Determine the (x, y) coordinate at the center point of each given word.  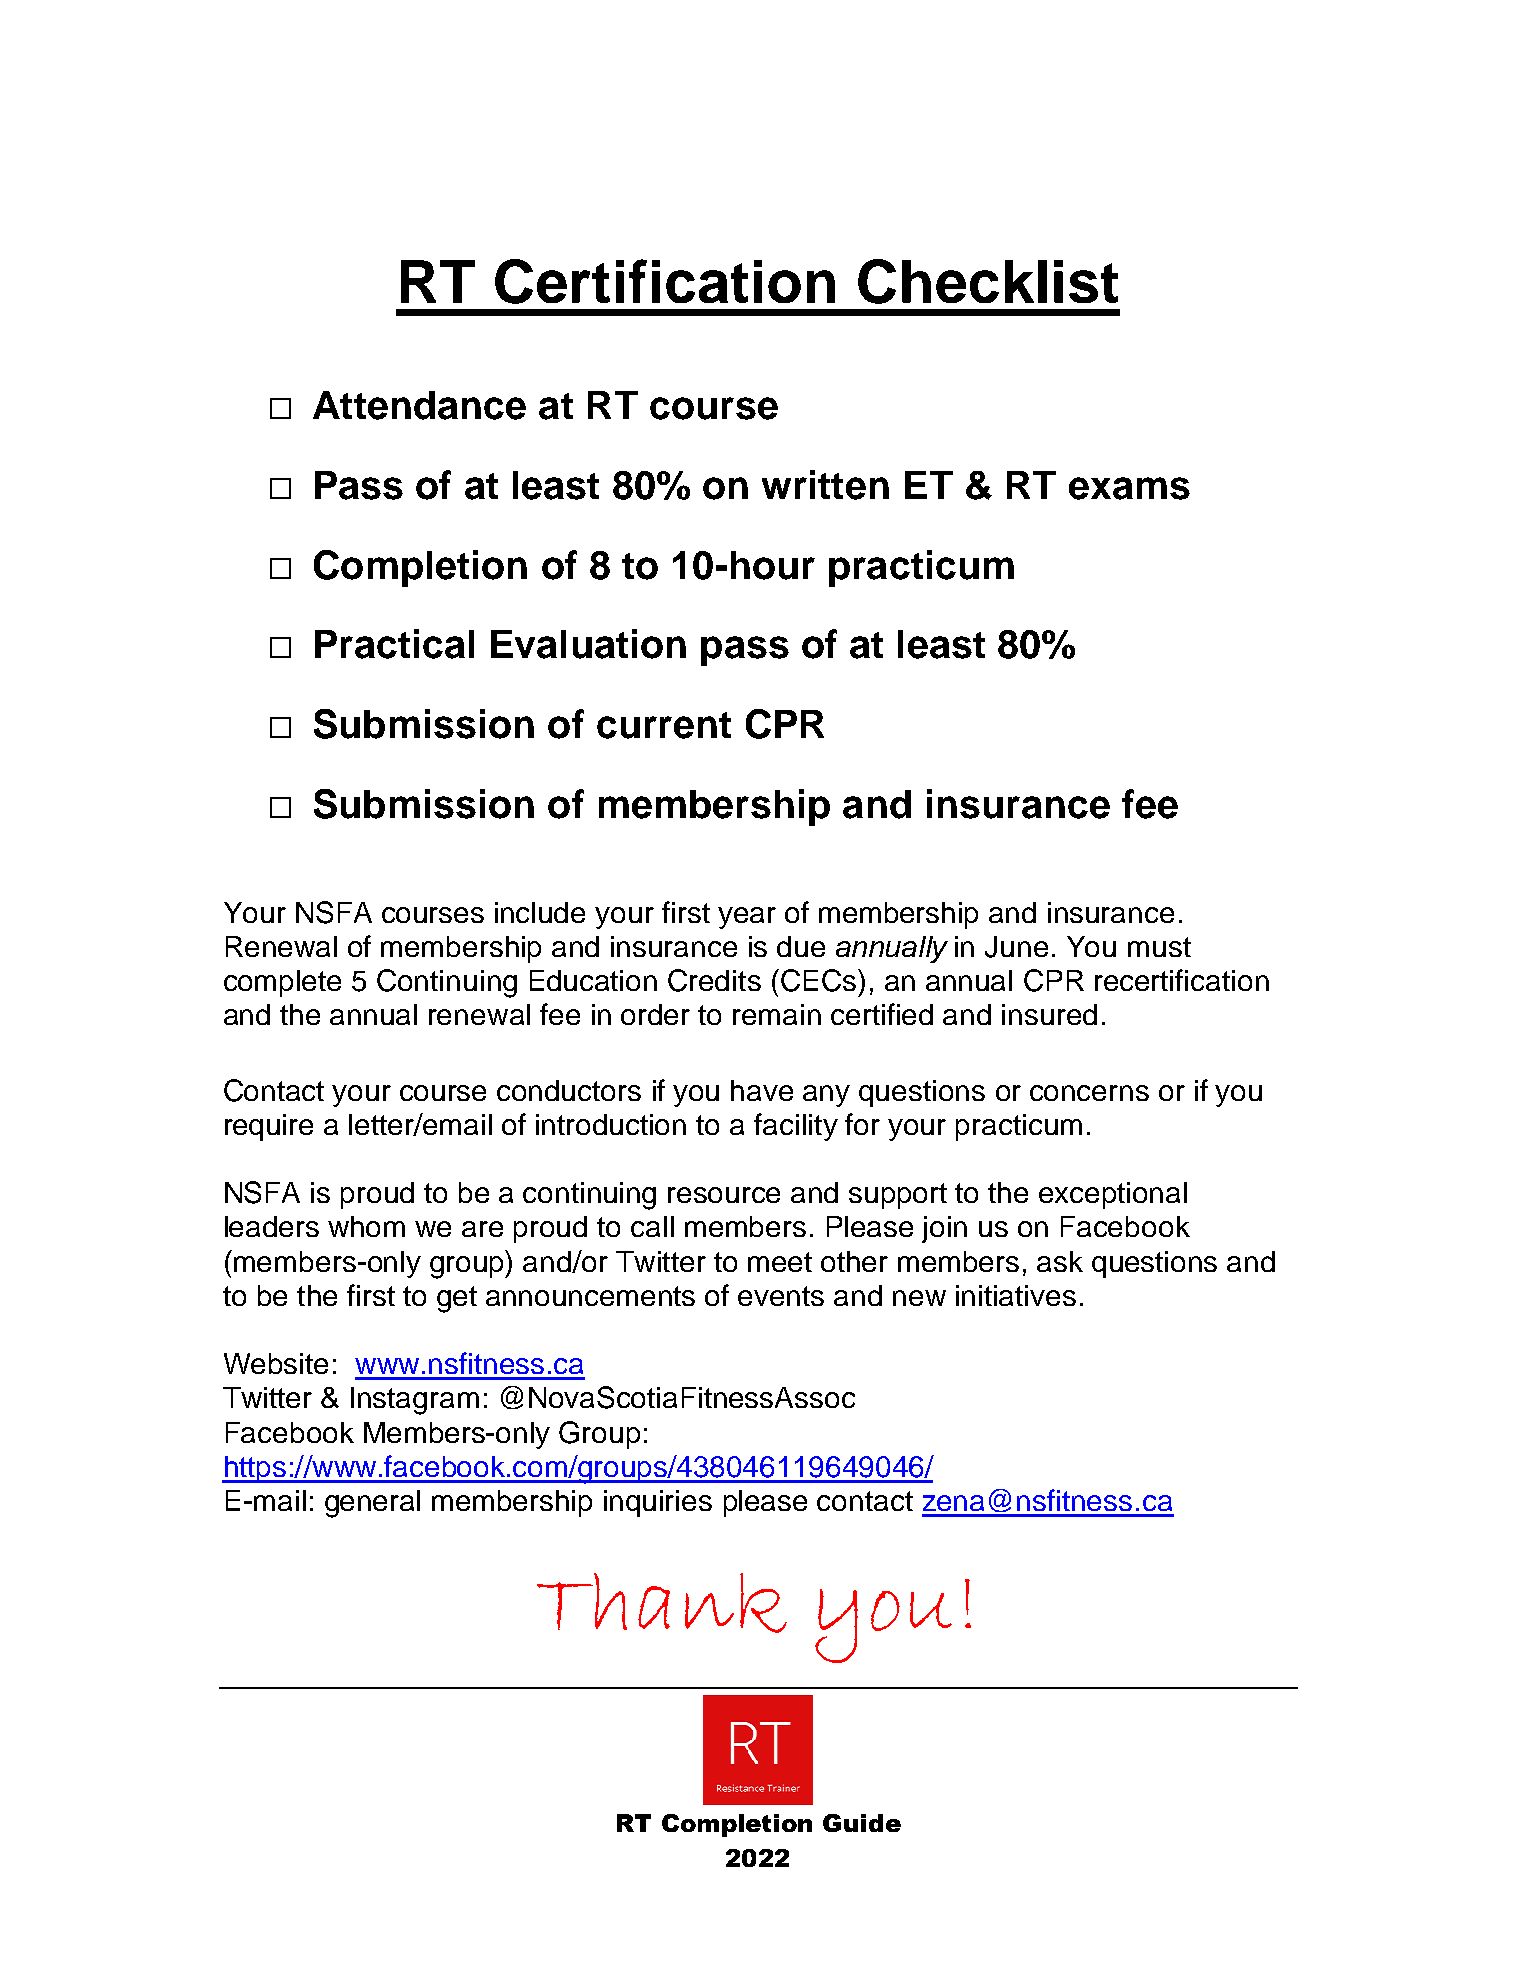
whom (366, 1226)
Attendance (419, 405)
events (781, 1296)
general (372, 1504)
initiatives (1016, 1295)
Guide (862, 1823)
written (825, 485)
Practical (394, 644)
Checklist (988, 281)
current (664, 725)
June (1016, 947)
